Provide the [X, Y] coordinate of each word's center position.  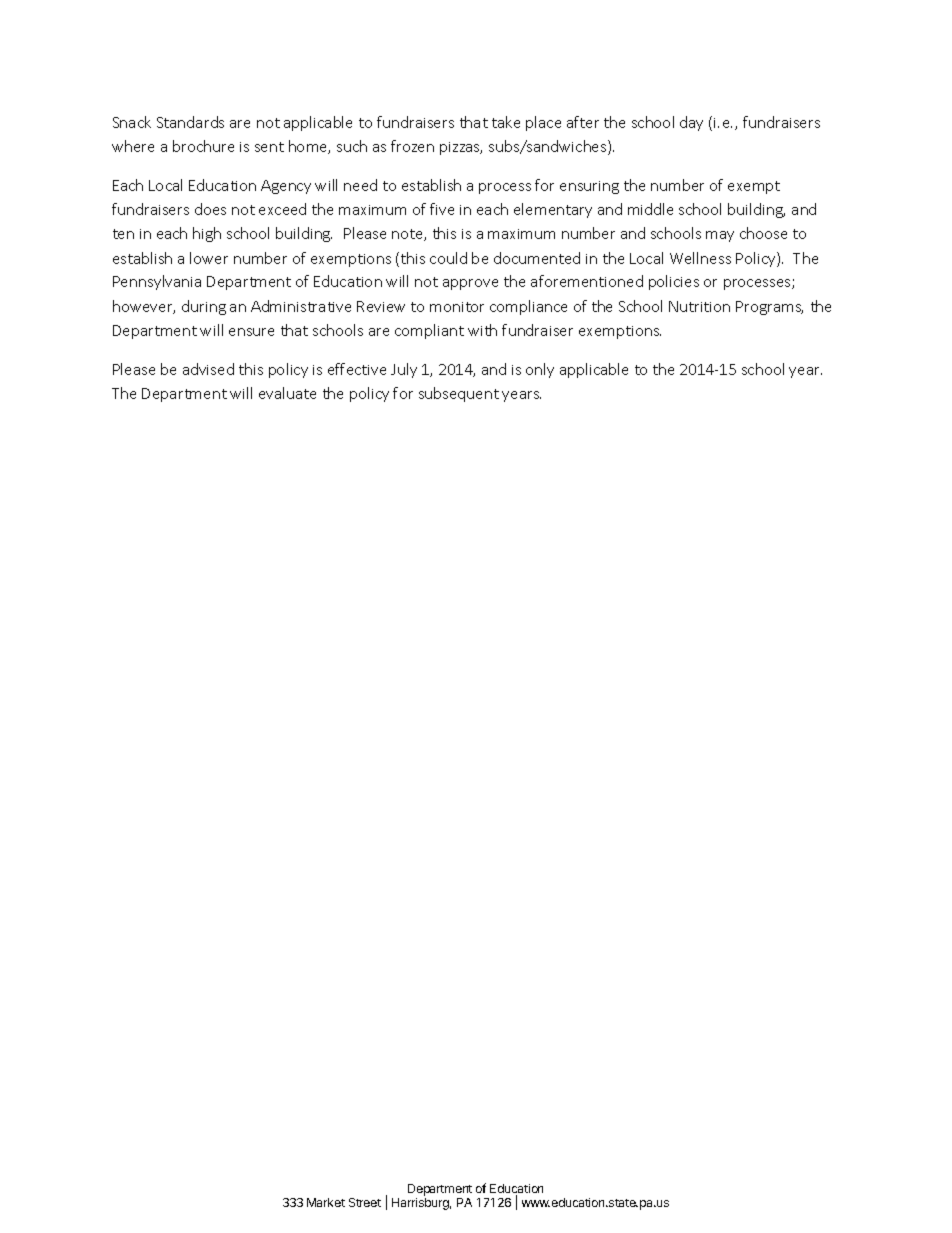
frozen [412, 146]
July [404, 370]
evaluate [287, 393]
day [691, 123]
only [540, 370]
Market [326, 1202]
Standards [190, 122]
